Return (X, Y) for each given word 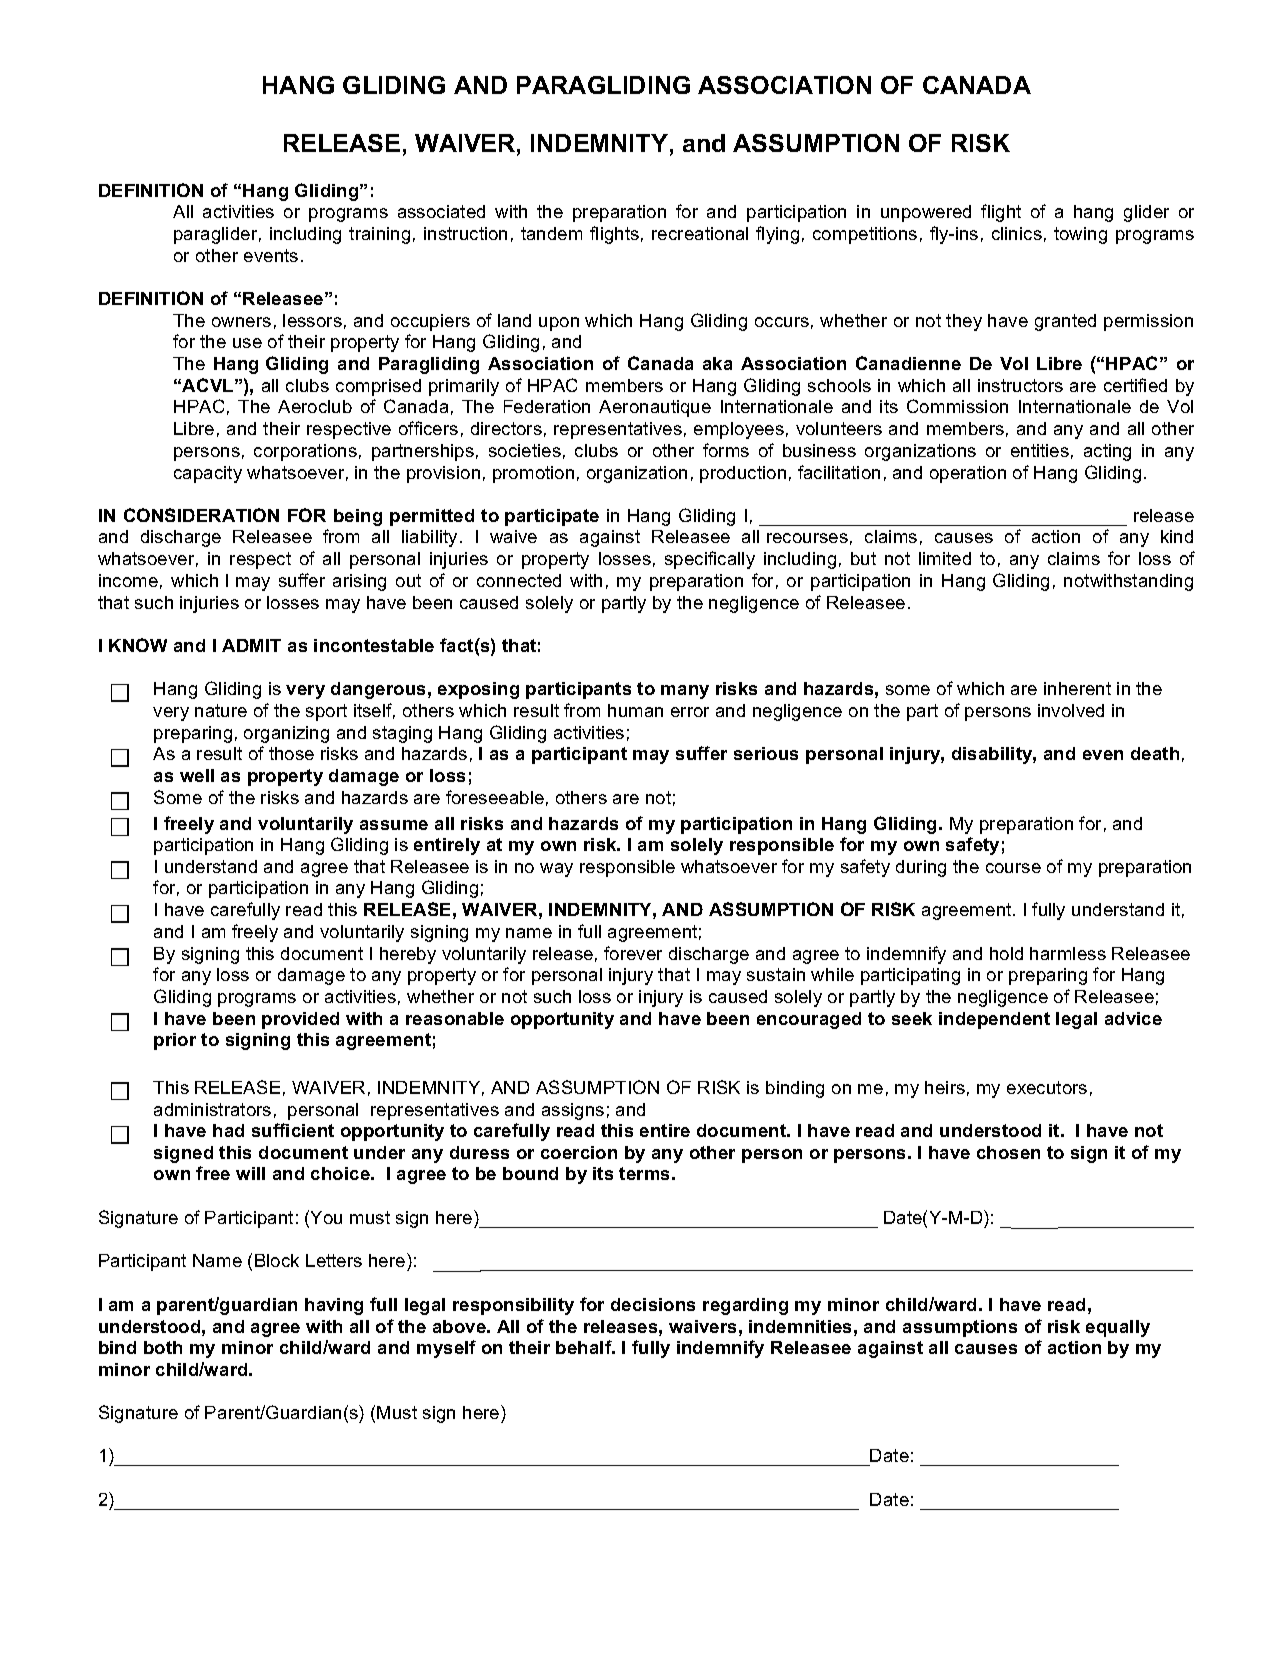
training (379, 235)
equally (1118, 1328)
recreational (700, 233)
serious (766, 753)
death (1155, 753)
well (197, 775)
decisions (653, 1304)
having (334, 1306)
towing (1080, 235)
